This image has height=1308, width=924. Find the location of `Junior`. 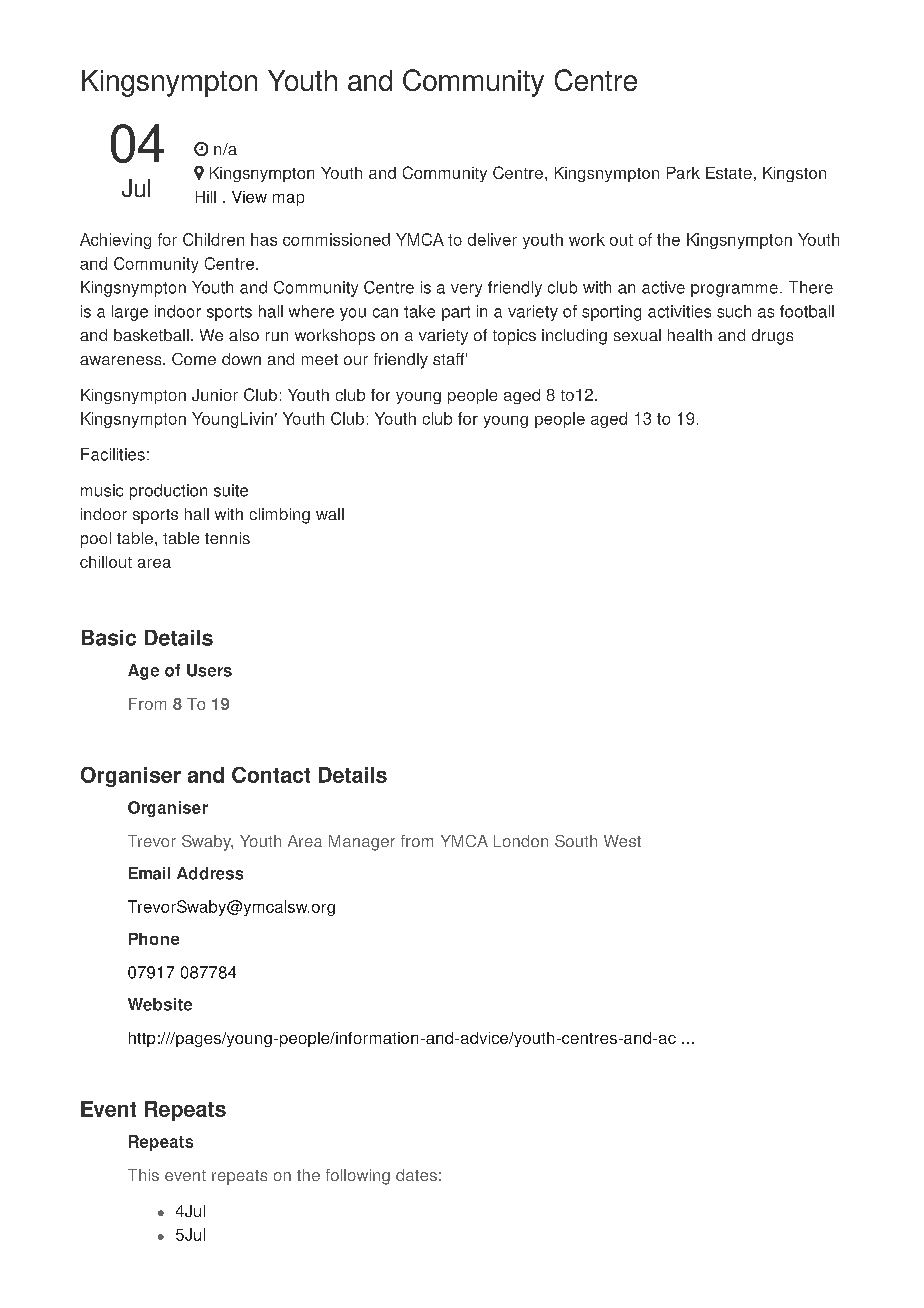

Junior is located at coordinates (215, 395).
